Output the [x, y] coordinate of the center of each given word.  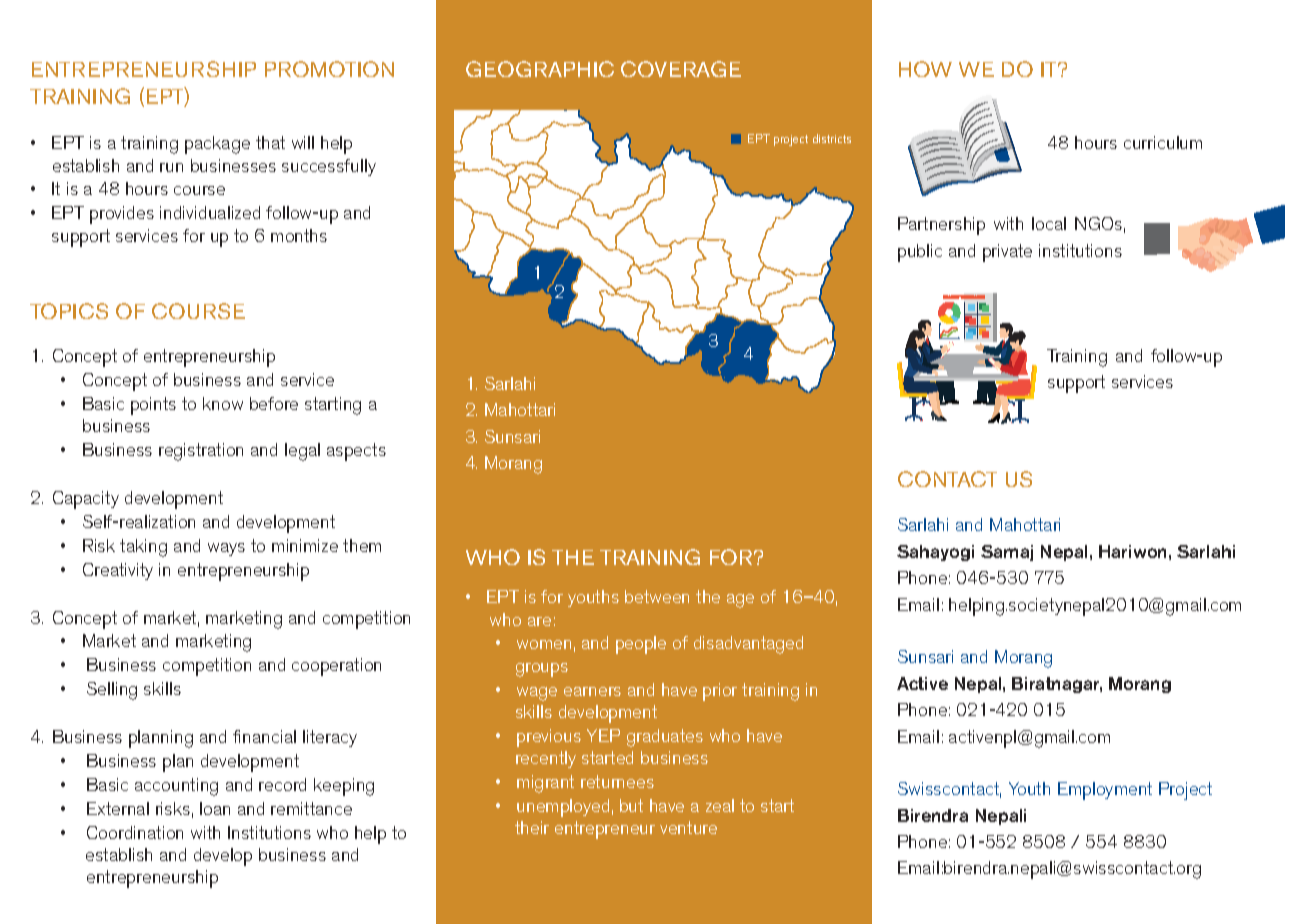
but [631, 805]
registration [201, 452]
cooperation [336, 667]
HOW [925, 69]
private [1007, 253]
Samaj [1007, 553]
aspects [356, 452]
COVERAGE [681, 69]
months [299, 235]
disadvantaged [748, 645]
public [920, 253]
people [641, 645]
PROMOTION [329, 69]
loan [215, 808]
